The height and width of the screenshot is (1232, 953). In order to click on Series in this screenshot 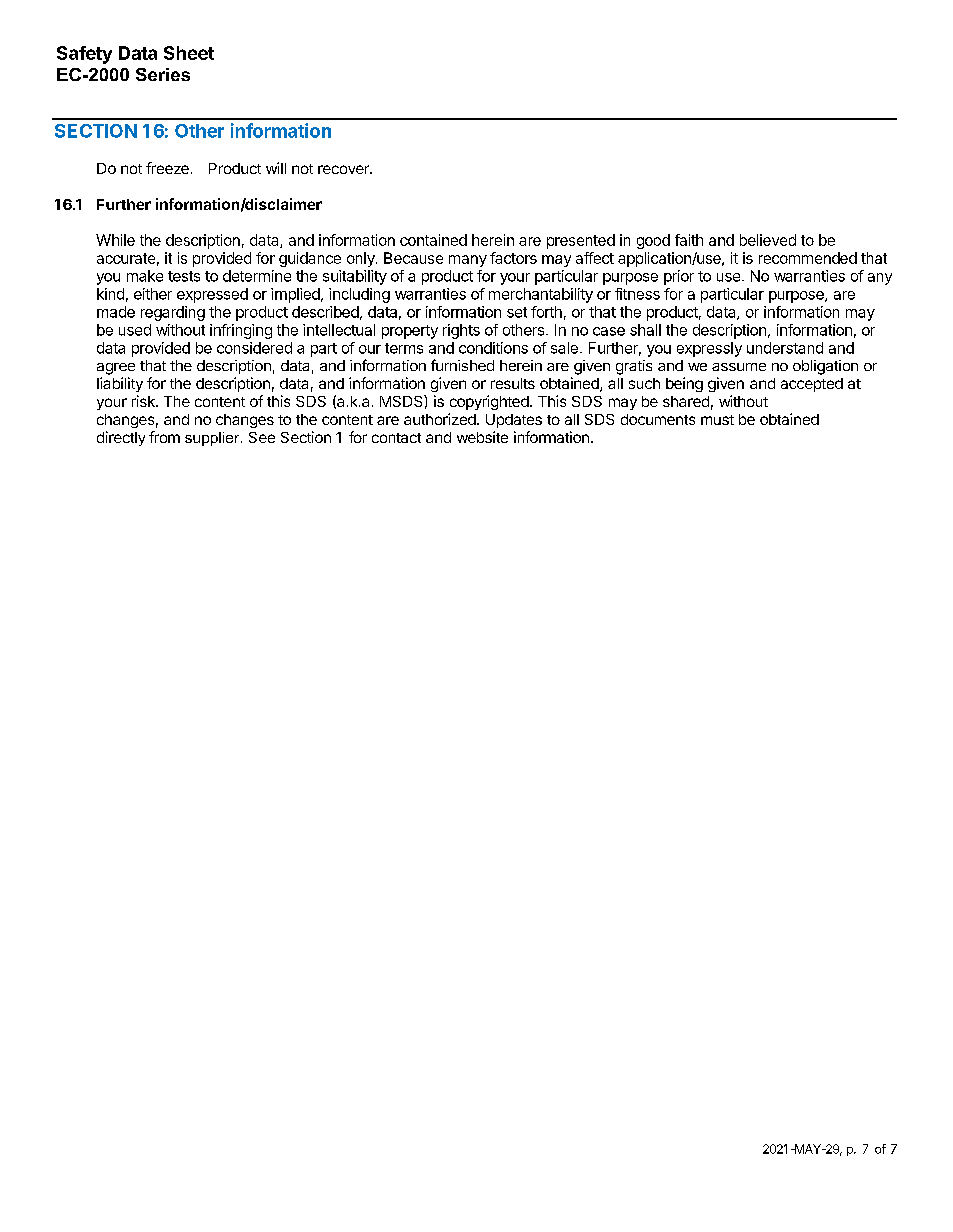, I will do `click(163, 74)`.
